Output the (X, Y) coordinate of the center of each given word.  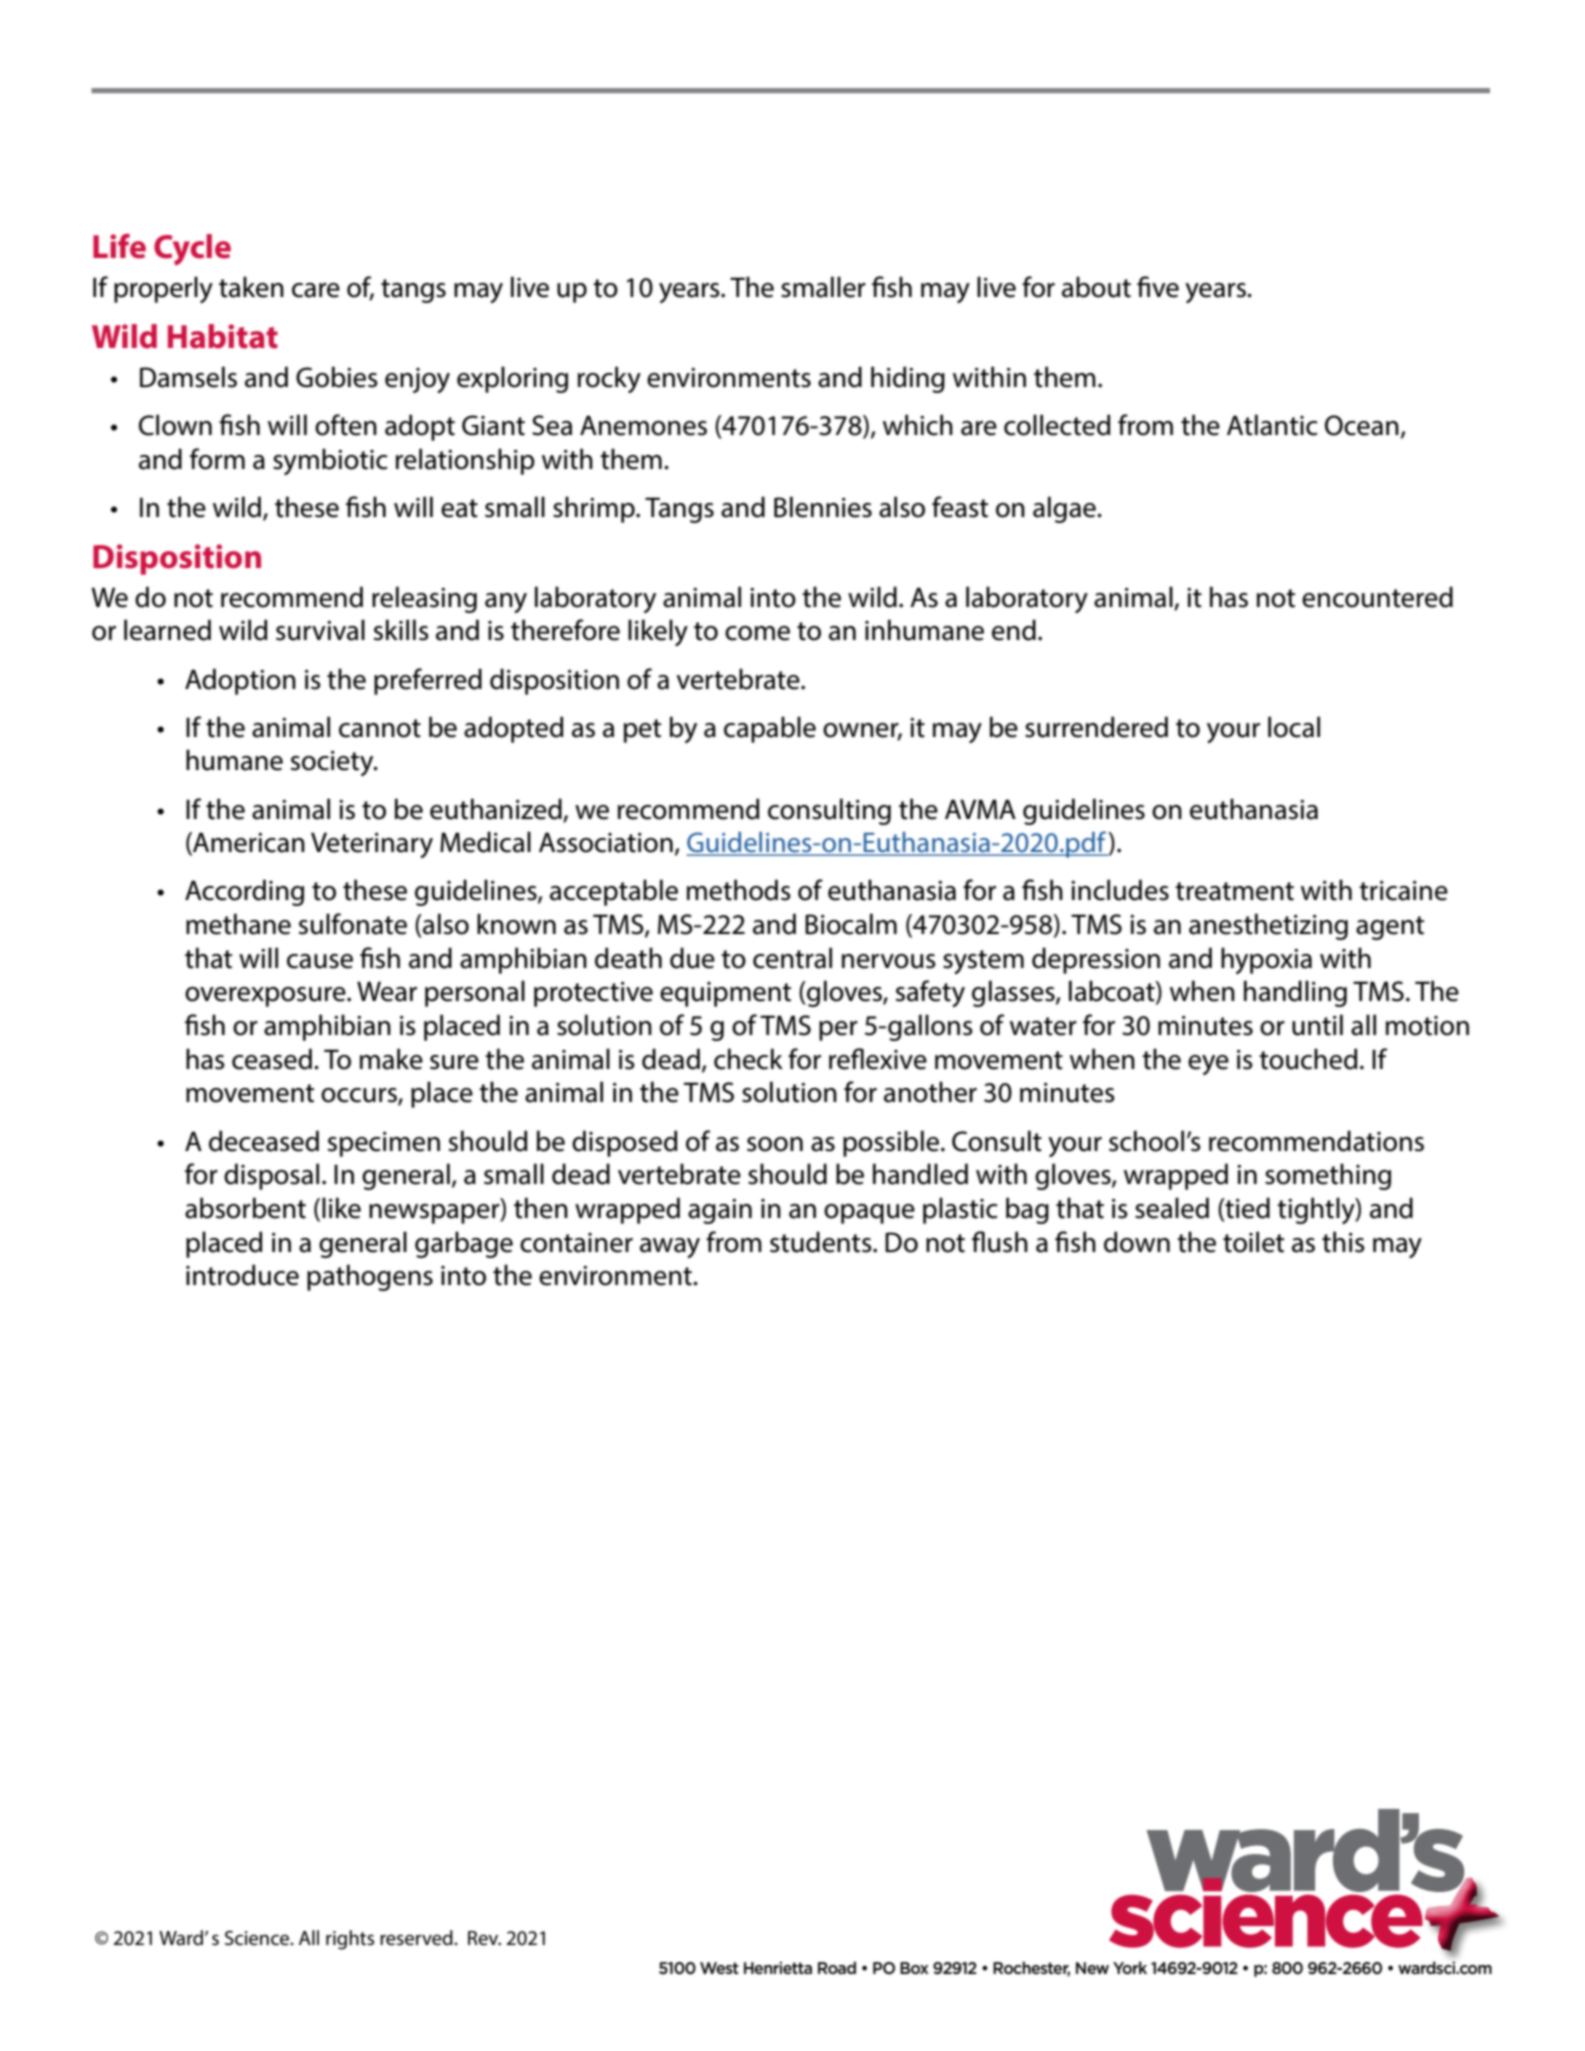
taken (251, 287)
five (1158, 287)
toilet (1253, 1242)
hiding (908, 379)
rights (350, 1940)
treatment (1234, 891)
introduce (242, 1275)
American (248, 843)
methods (739, 890)
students (822, 1242)
